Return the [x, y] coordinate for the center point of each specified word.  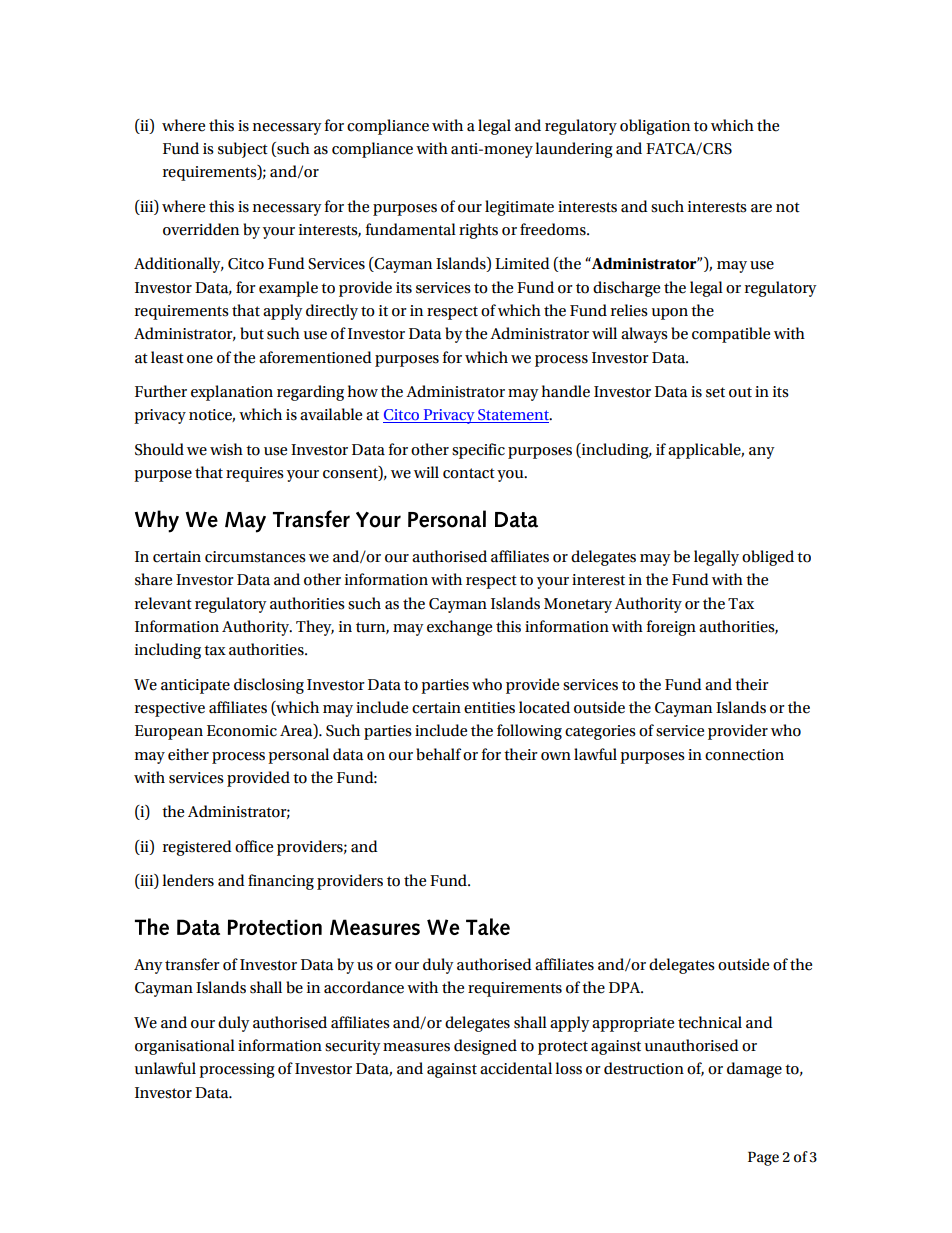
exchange [459, 628]
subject [243, 150]
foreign [671, 628]
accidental [516, 1068]
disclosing [269, 686]
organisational [185, 1047]
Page [763, 1159]
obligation [655, 127]
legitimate [519, 208]
